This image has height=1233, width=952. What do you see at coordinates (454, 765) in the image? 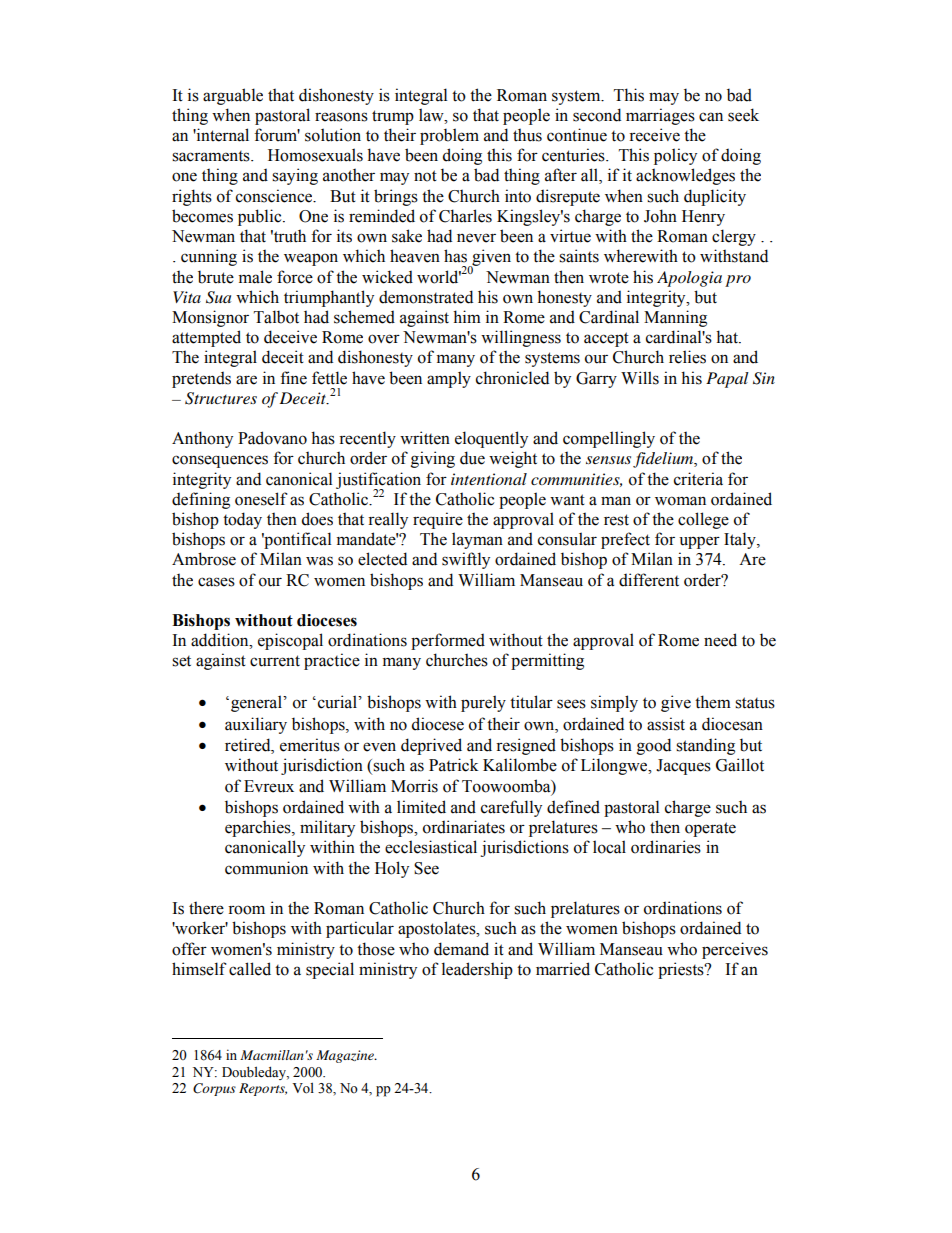
I see `Patrick` at bounding box center [454, 765].
